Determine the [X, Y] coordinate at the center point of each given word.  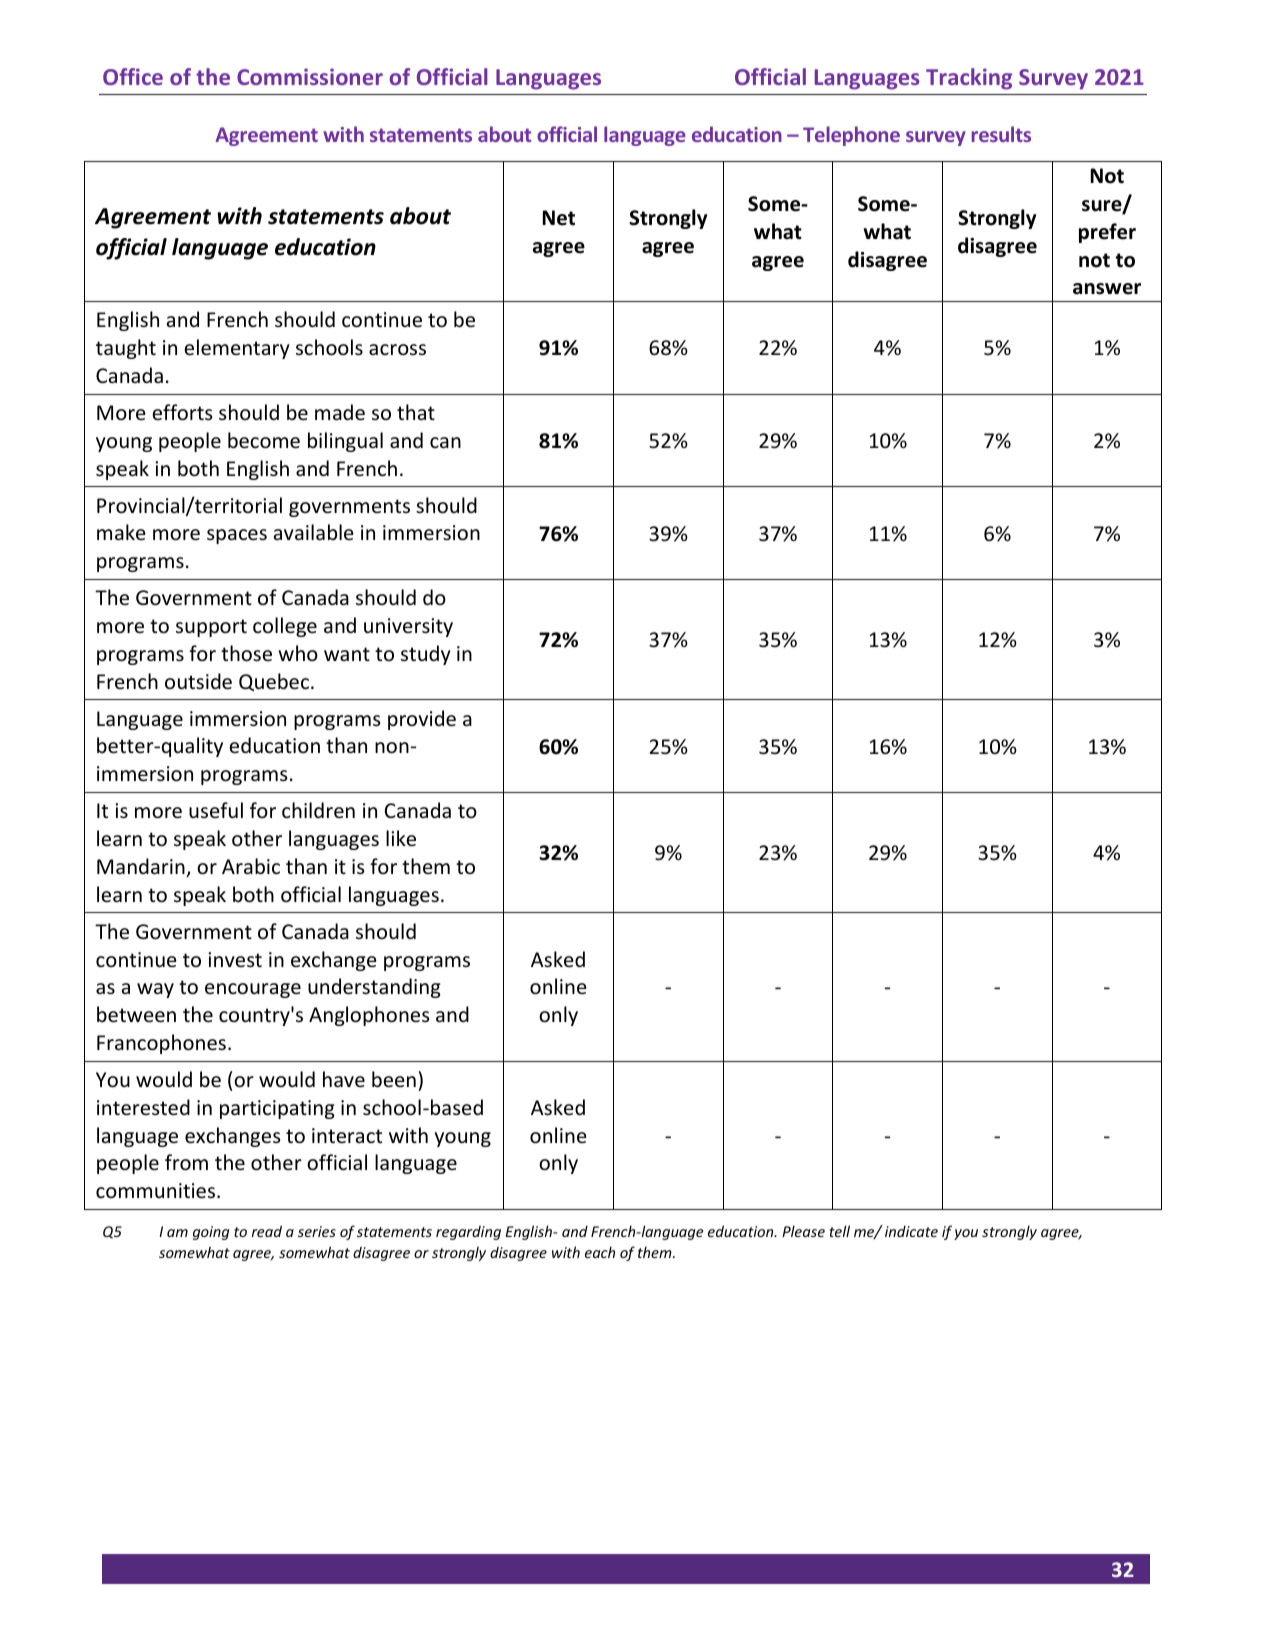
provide [422, 720]
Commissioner [310, 76]
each [600, 1252]
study [426, 655]
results [1001, 134]
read [267, 1231]
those [246, 653]
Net [559, 218]
